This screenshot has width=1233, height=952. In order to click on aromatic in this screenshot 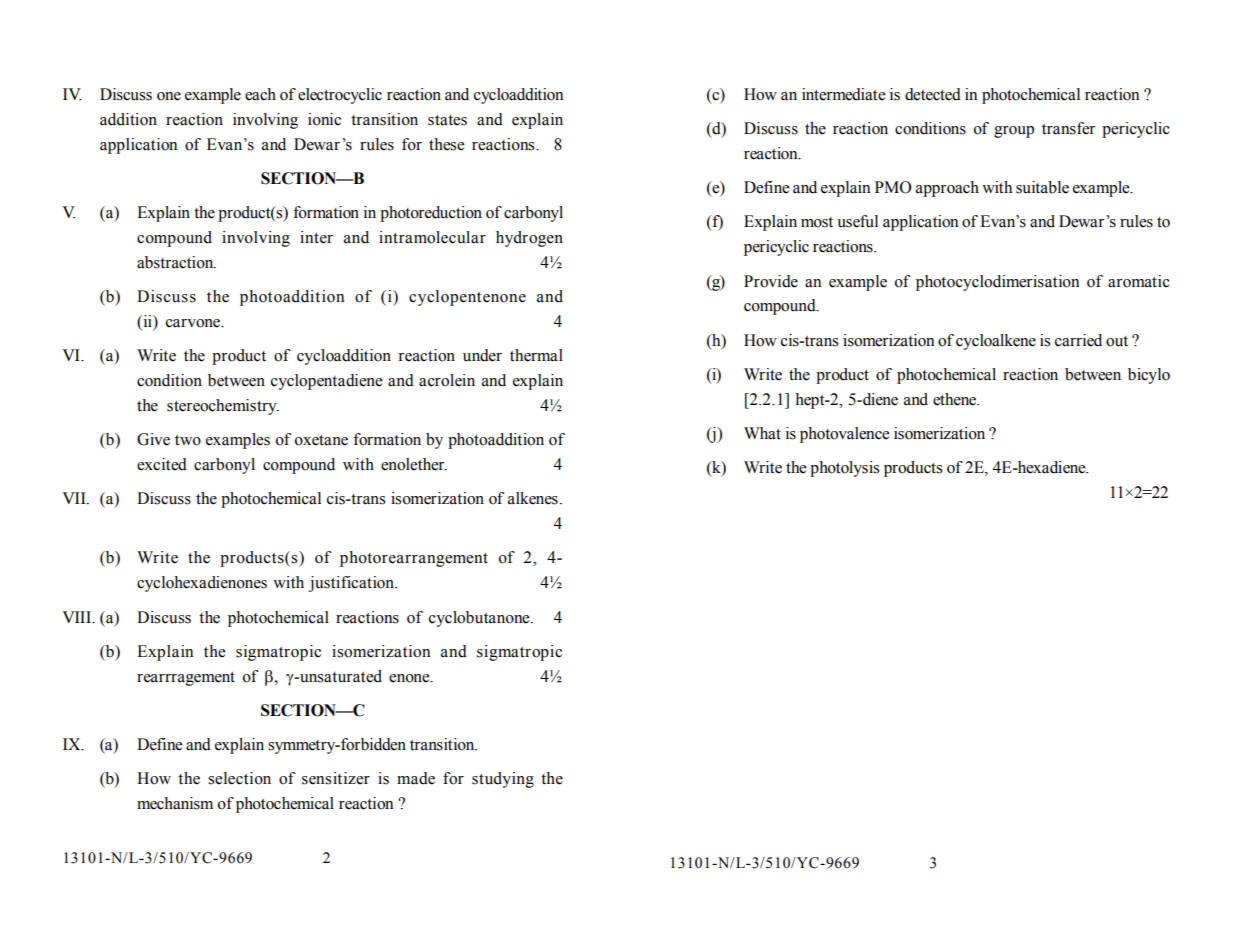, I will do `click(1139, 281)`.
